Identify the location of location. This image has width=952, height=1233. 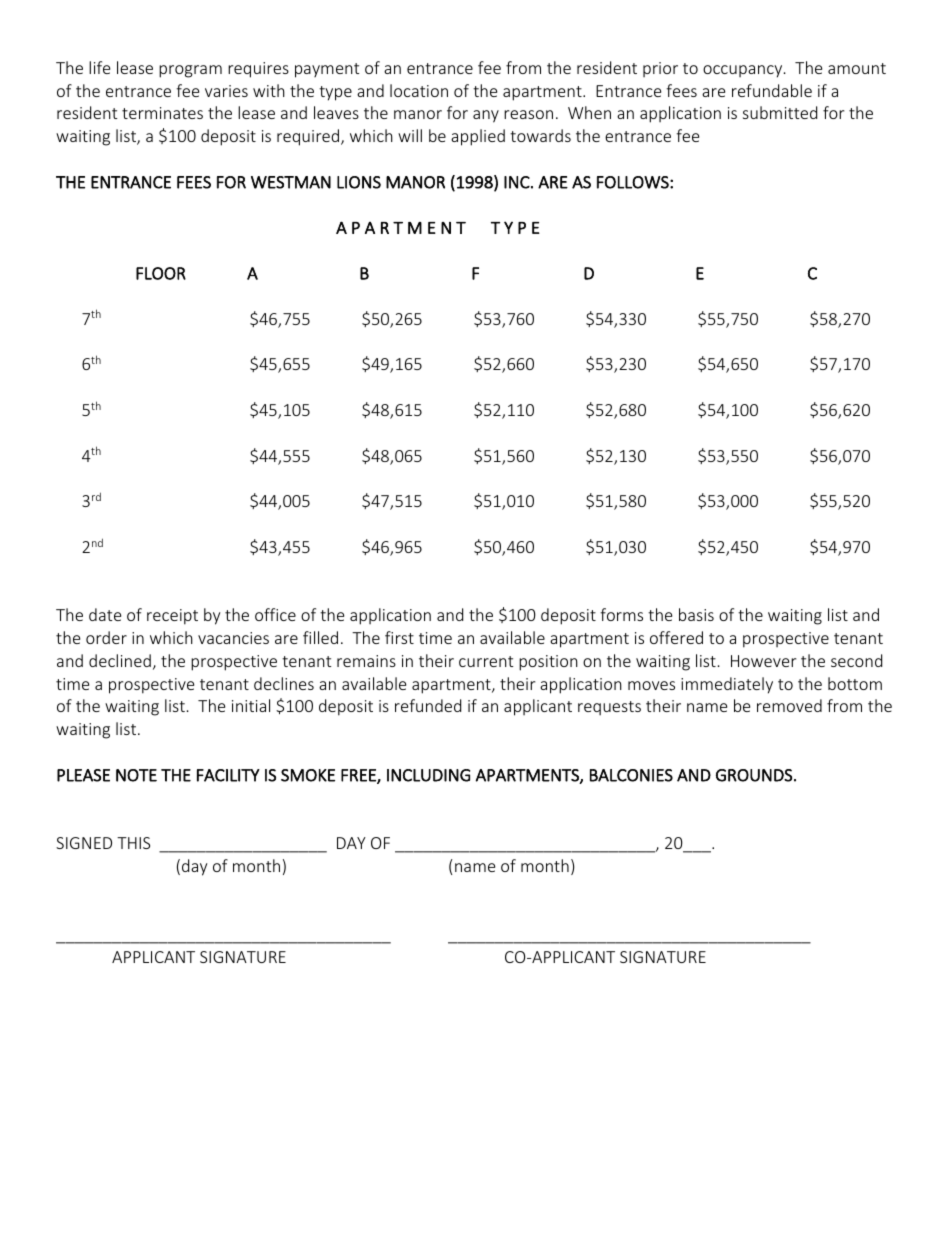
(419, 90).
